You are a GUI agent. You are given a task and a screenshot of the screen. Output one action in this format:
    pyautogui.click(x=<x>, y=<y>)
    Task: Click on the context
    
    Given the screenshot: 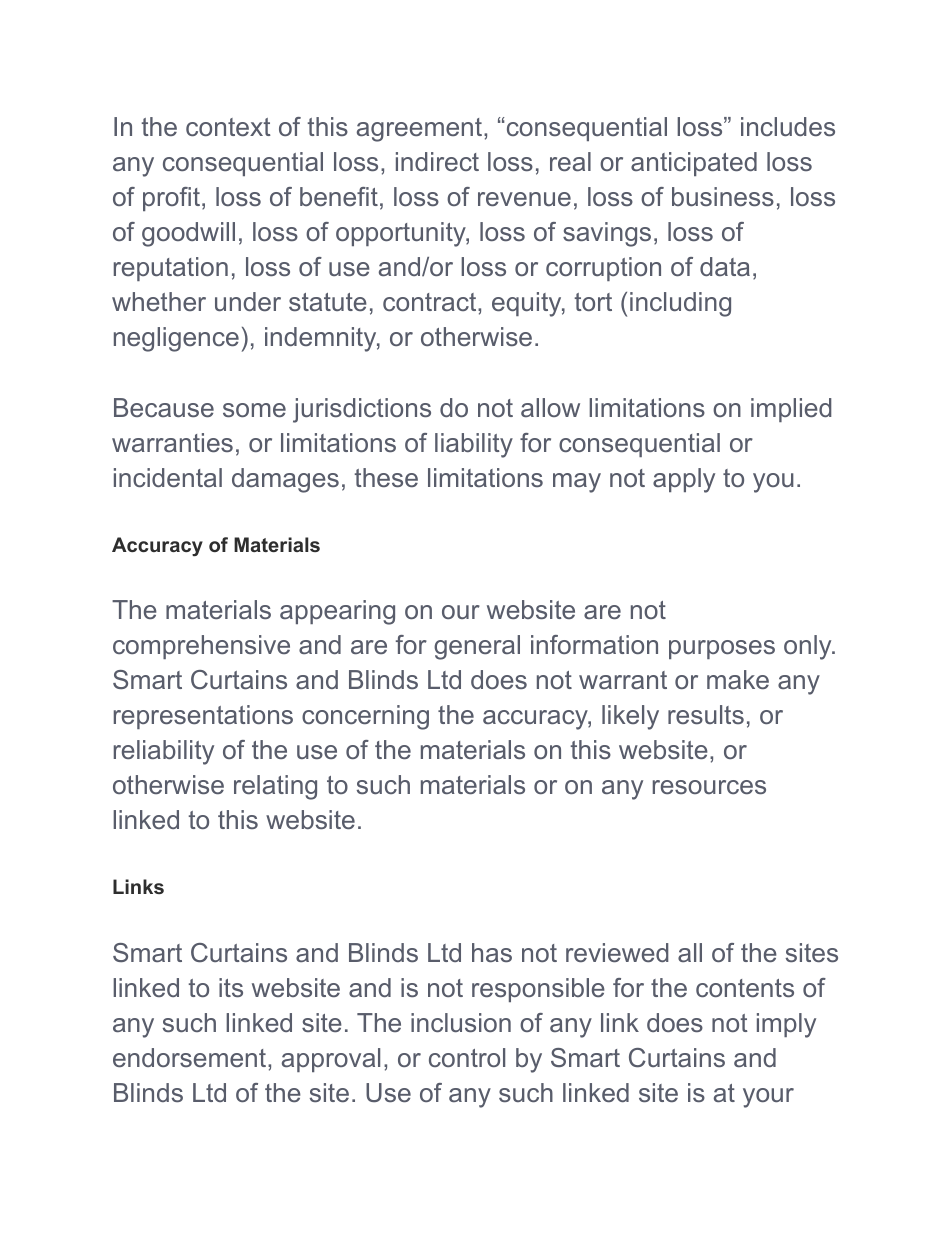 What is the action you would take?
    pyautogui.click(x=228, y=127)
